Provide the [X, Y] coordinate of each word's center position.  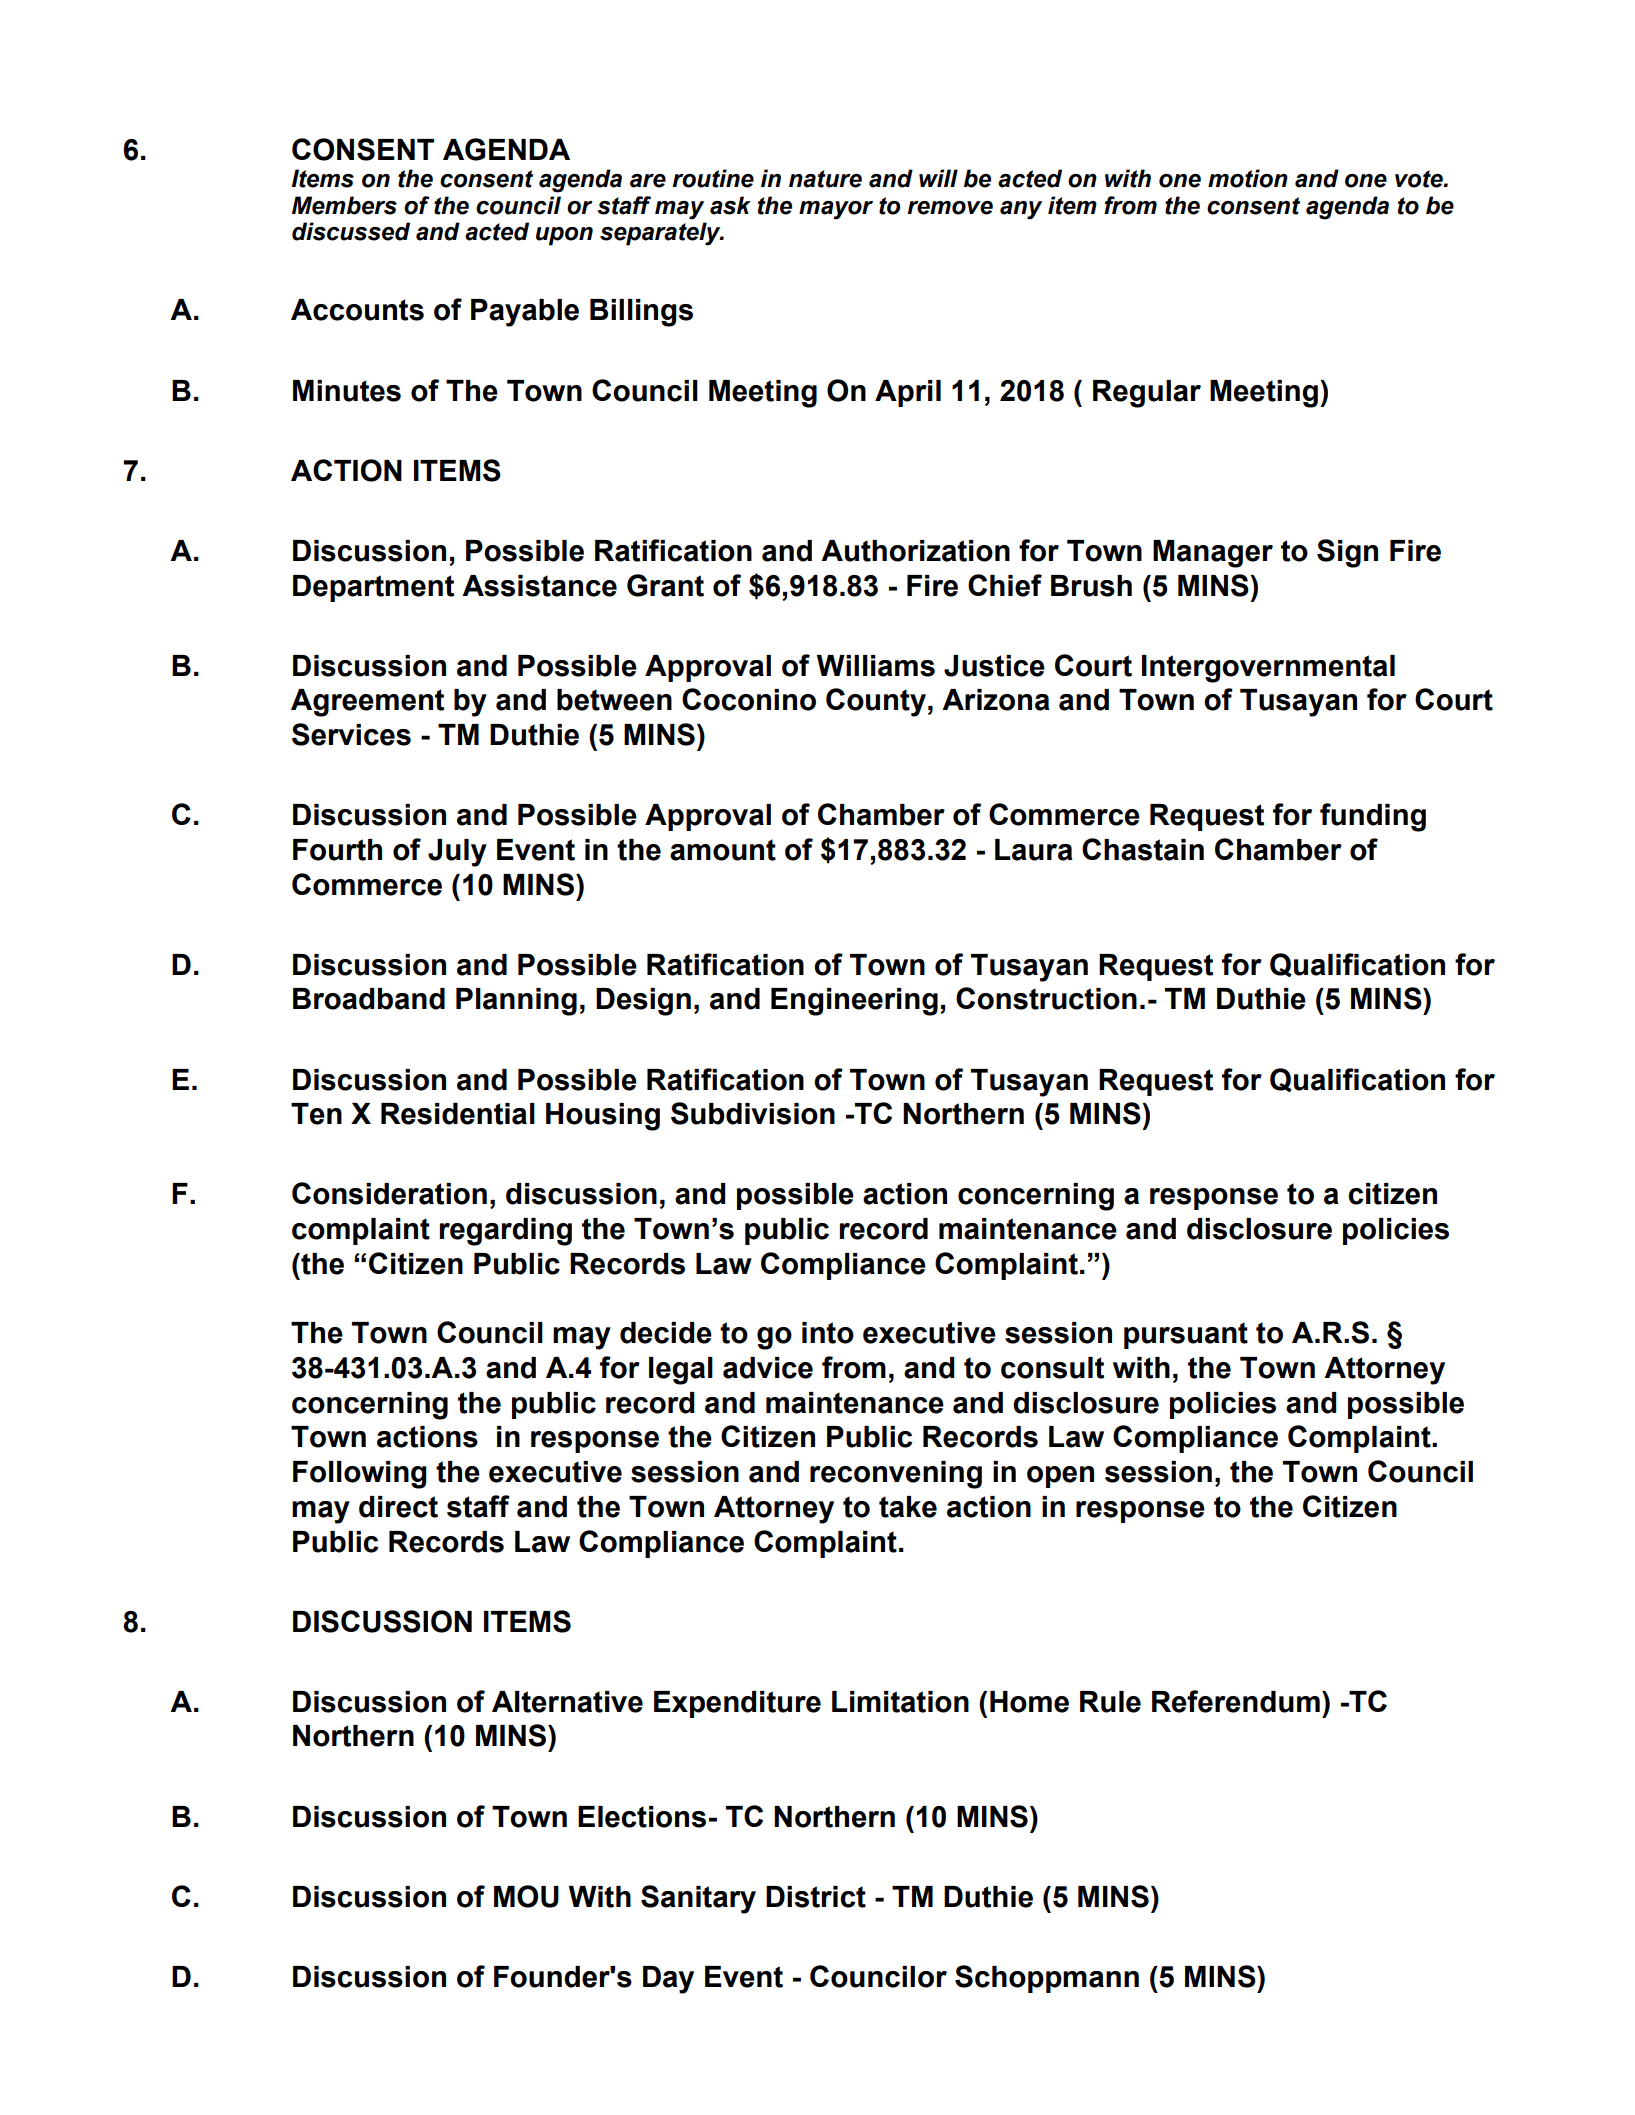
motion [1248, 178]
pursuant [1186, 1335]
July [457, 853]
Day [668, 1980]
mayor [836, 210]
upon [564, 236]
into [828, 1333]
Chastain [1143, 849]
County [876, 702]
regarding [506, 1232]
